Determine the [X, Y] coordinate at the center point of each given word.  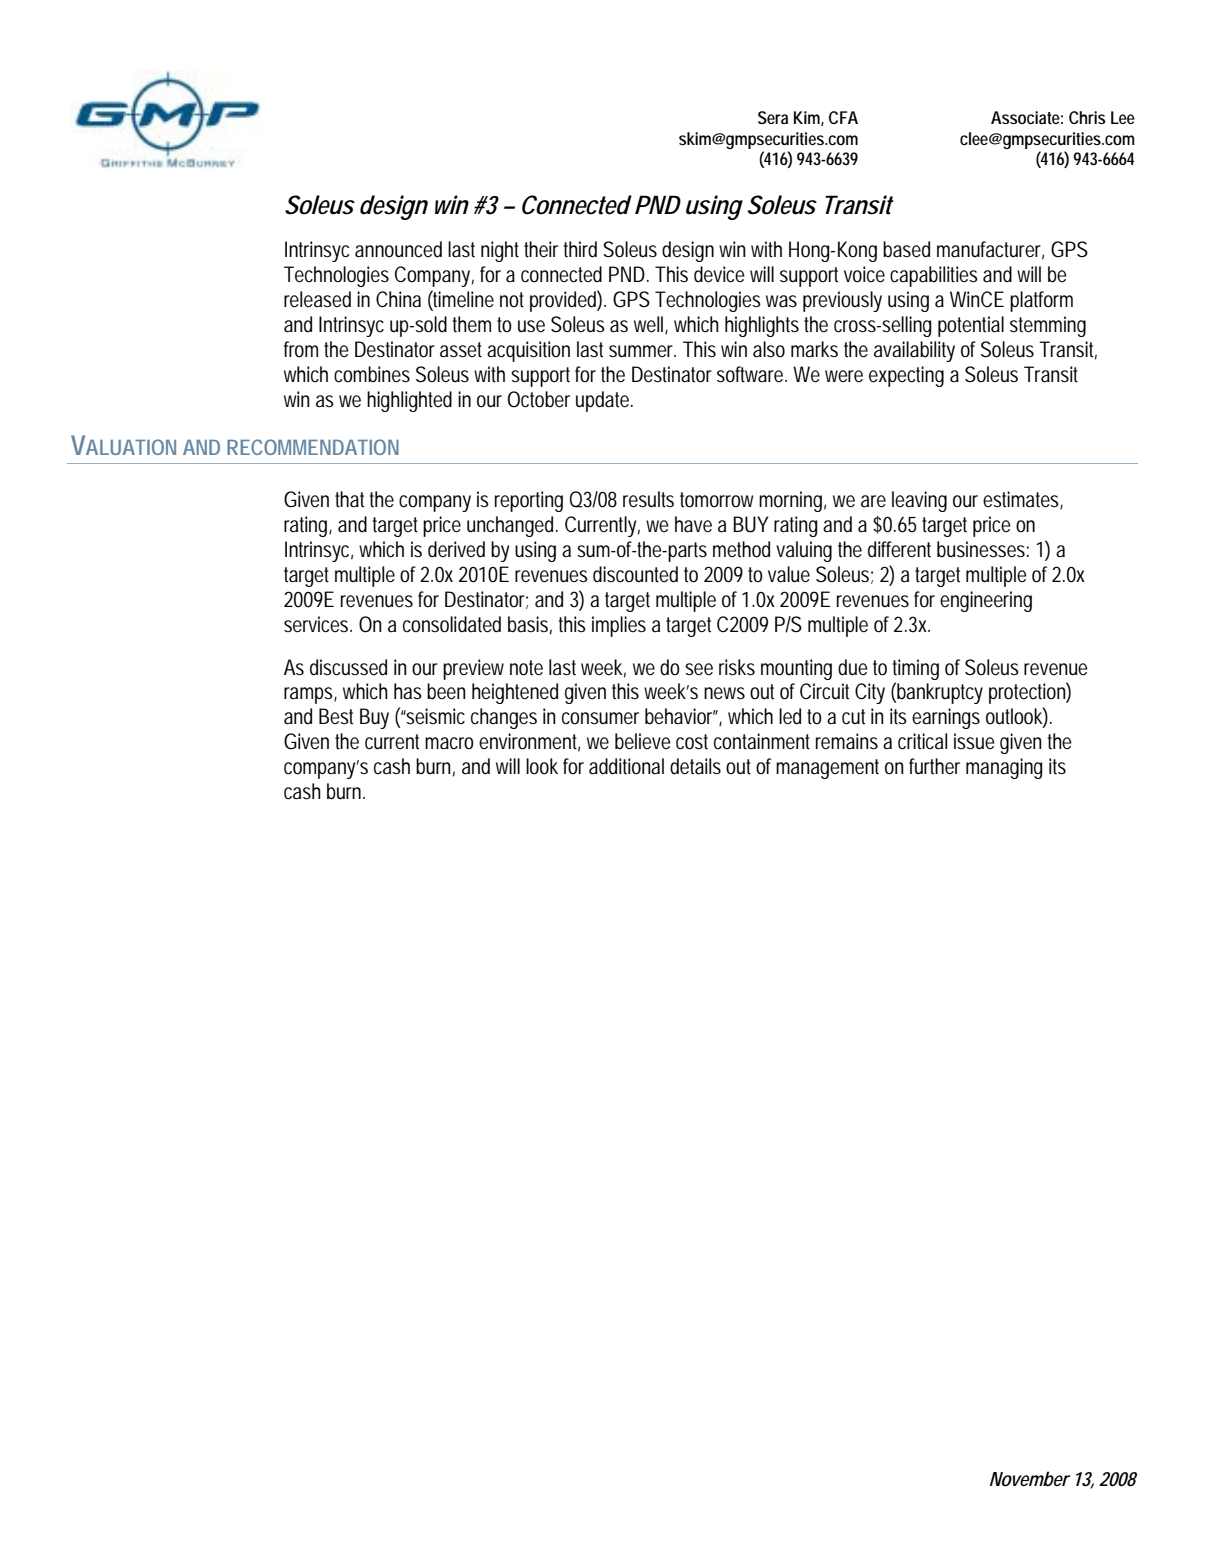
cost [692, 742]
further [934, 766]
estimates [1023, 500]
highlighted [409, 401]
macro [449, 743]
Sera [773, 117]
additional [626, 766]
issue [974, 741]
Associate [1027, 117]
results [648, 499]
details [695, 766]
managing [1004, 768]
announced [398, 249]
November [1030, 1479]
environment [529, 742]
